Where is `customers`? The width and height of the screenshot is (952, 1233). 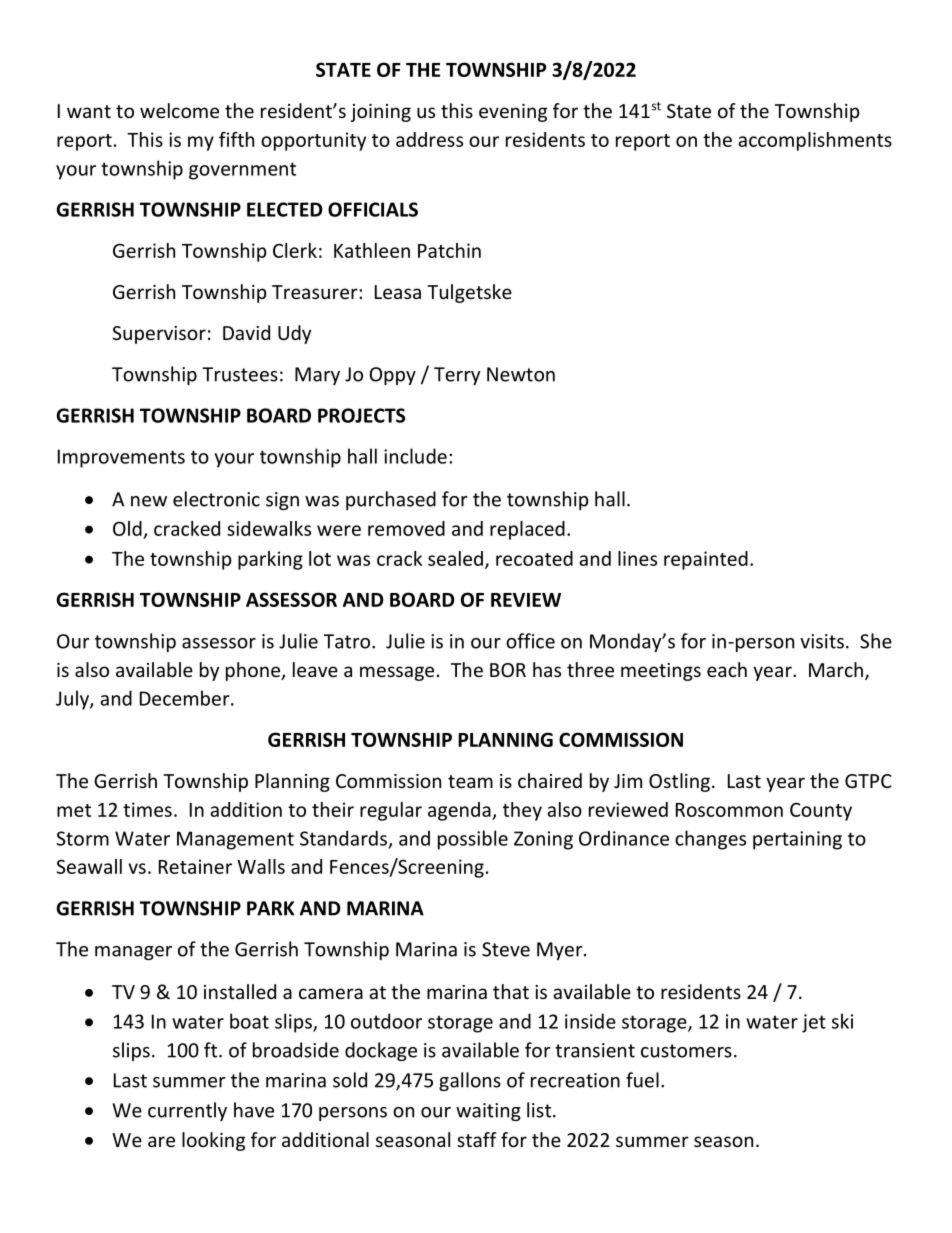
customers is located at coordinates (686, 1051).
